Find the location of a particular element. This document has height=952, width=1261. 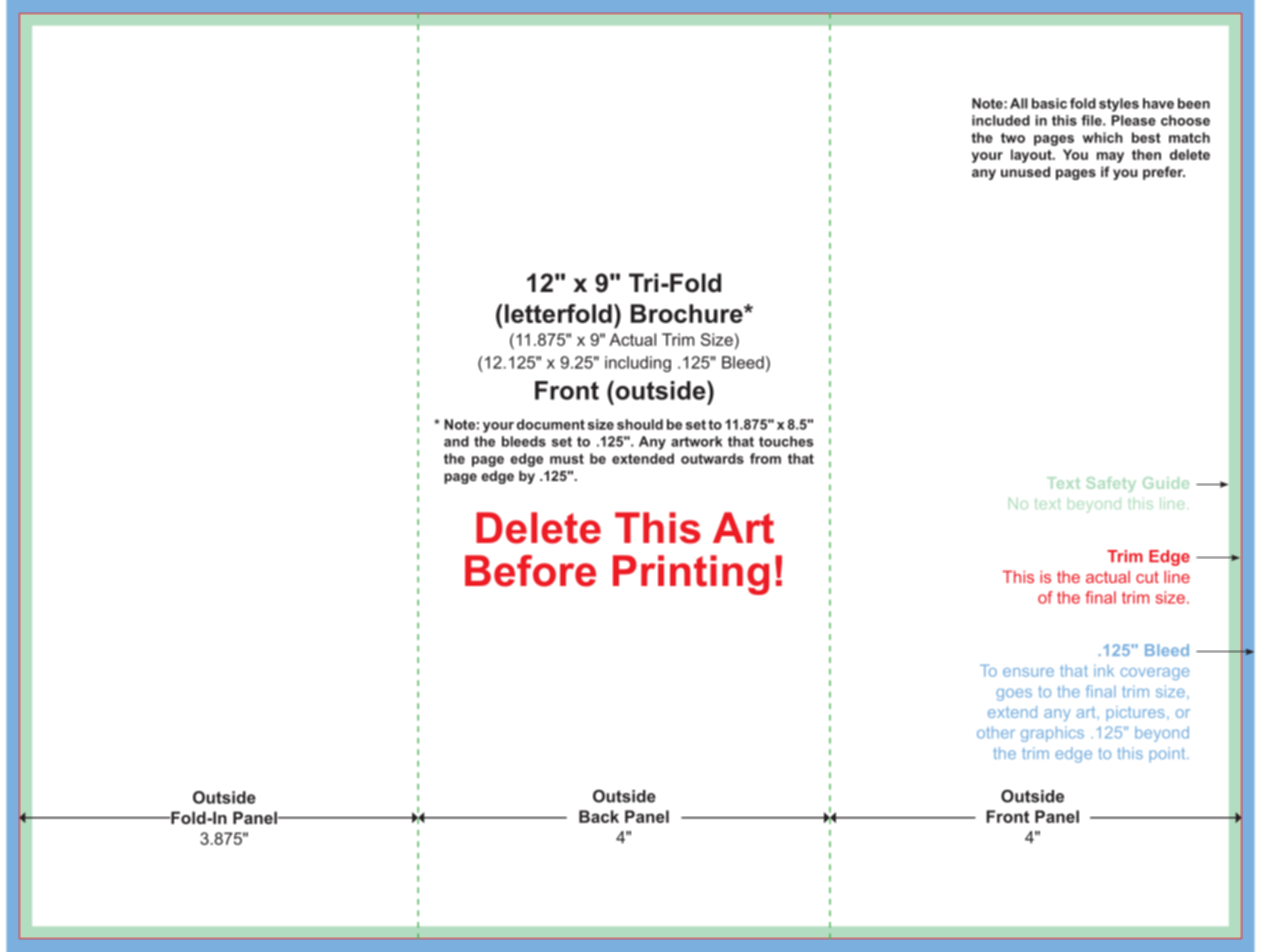

which is located at coordinates (1102, 137).
